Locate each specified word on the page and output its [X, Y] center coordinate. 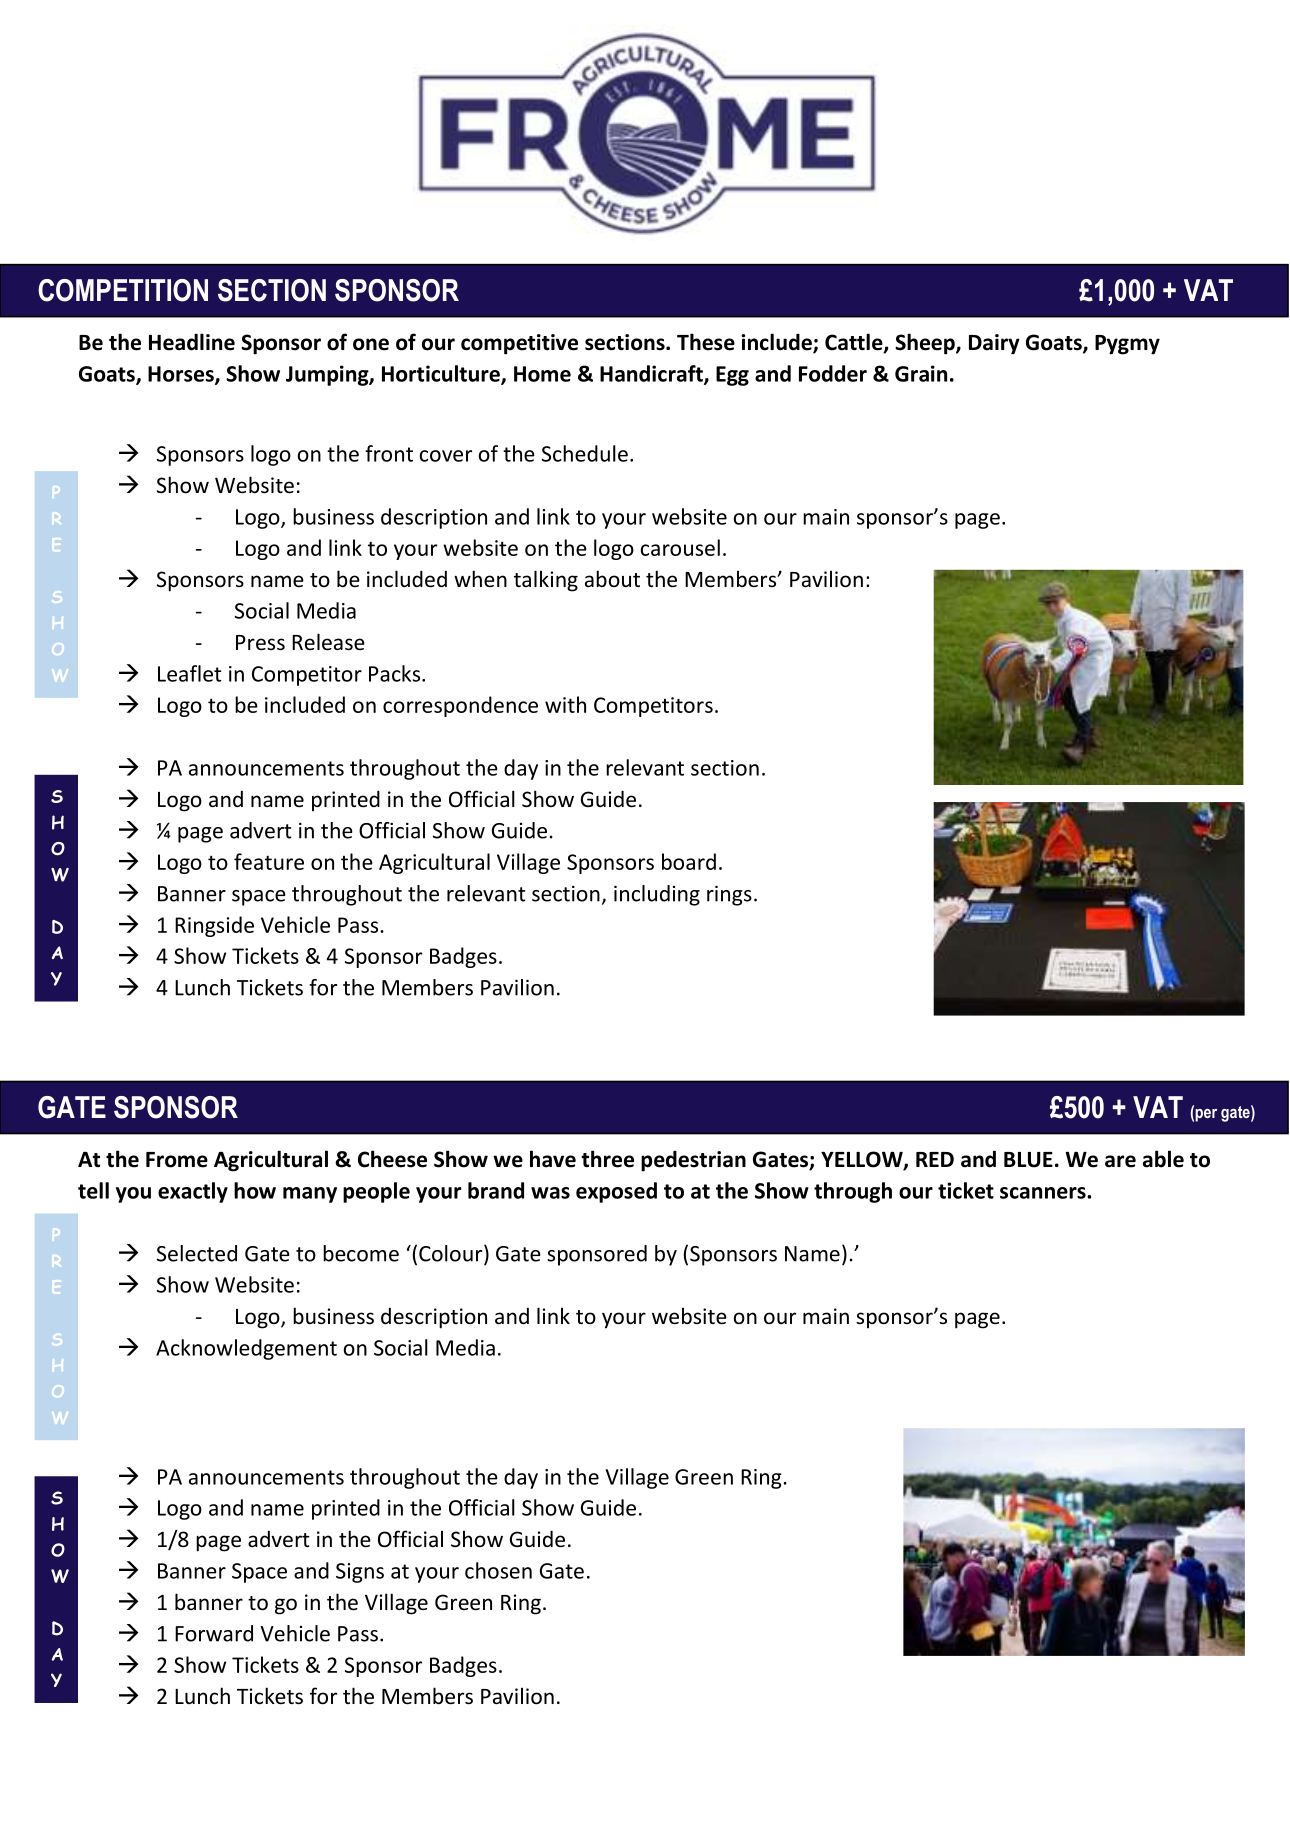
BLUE [1028, 1160]
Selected [197, 1253]
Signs [360, 1573]
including [657, 895]
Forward [214, 1633]
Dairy [994, 344]
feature [269, 861]
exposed [616, 1192]
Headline [192, 342]
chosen [498, 1570]
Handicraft [652, 374]
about [612, 579]
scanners [1044, 1193]
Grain [921, 373]
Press [260, 643]
